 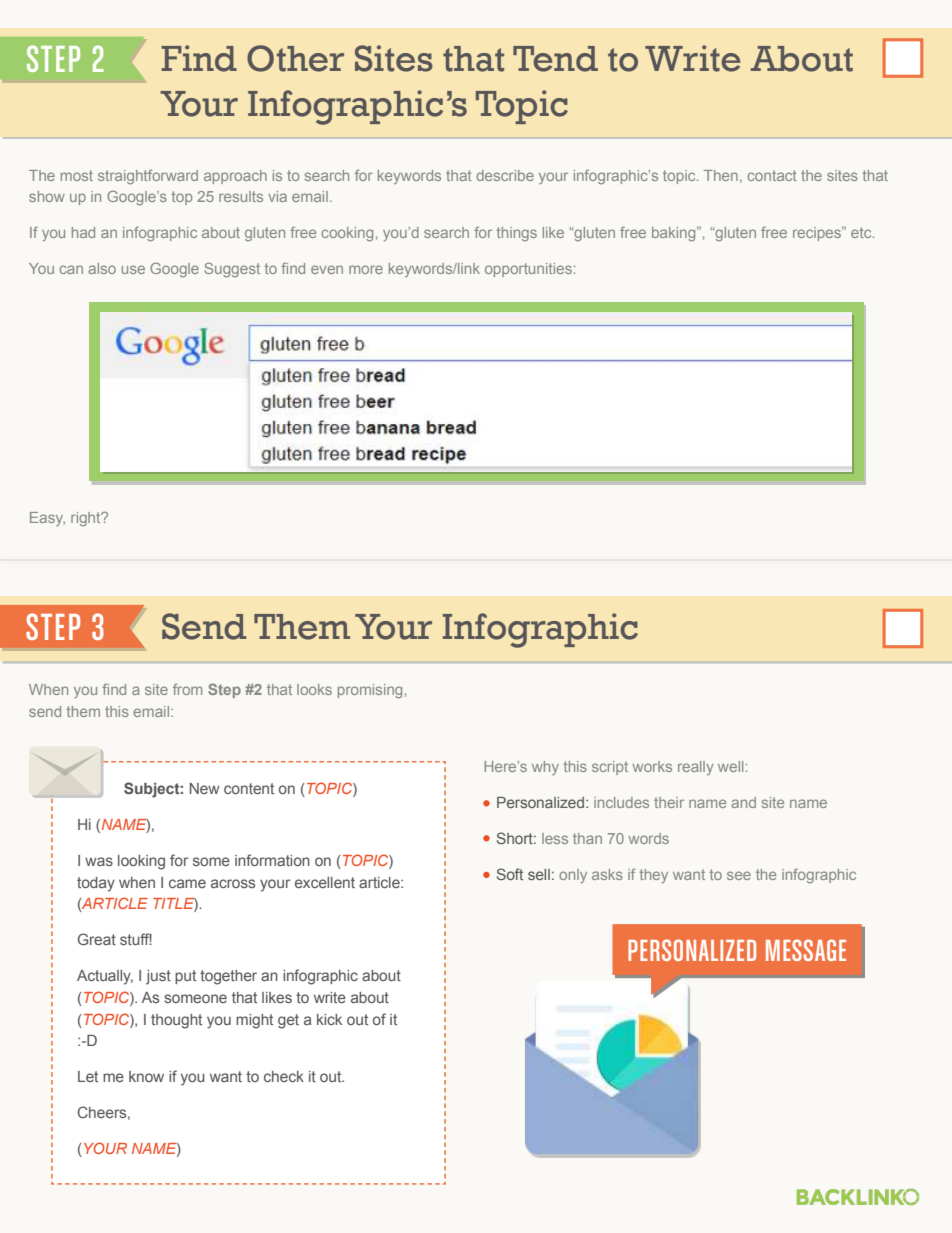 What do you see at coordinates (148, 176) in the document?
I see `straightforward` at bounding box center [148, 176].
